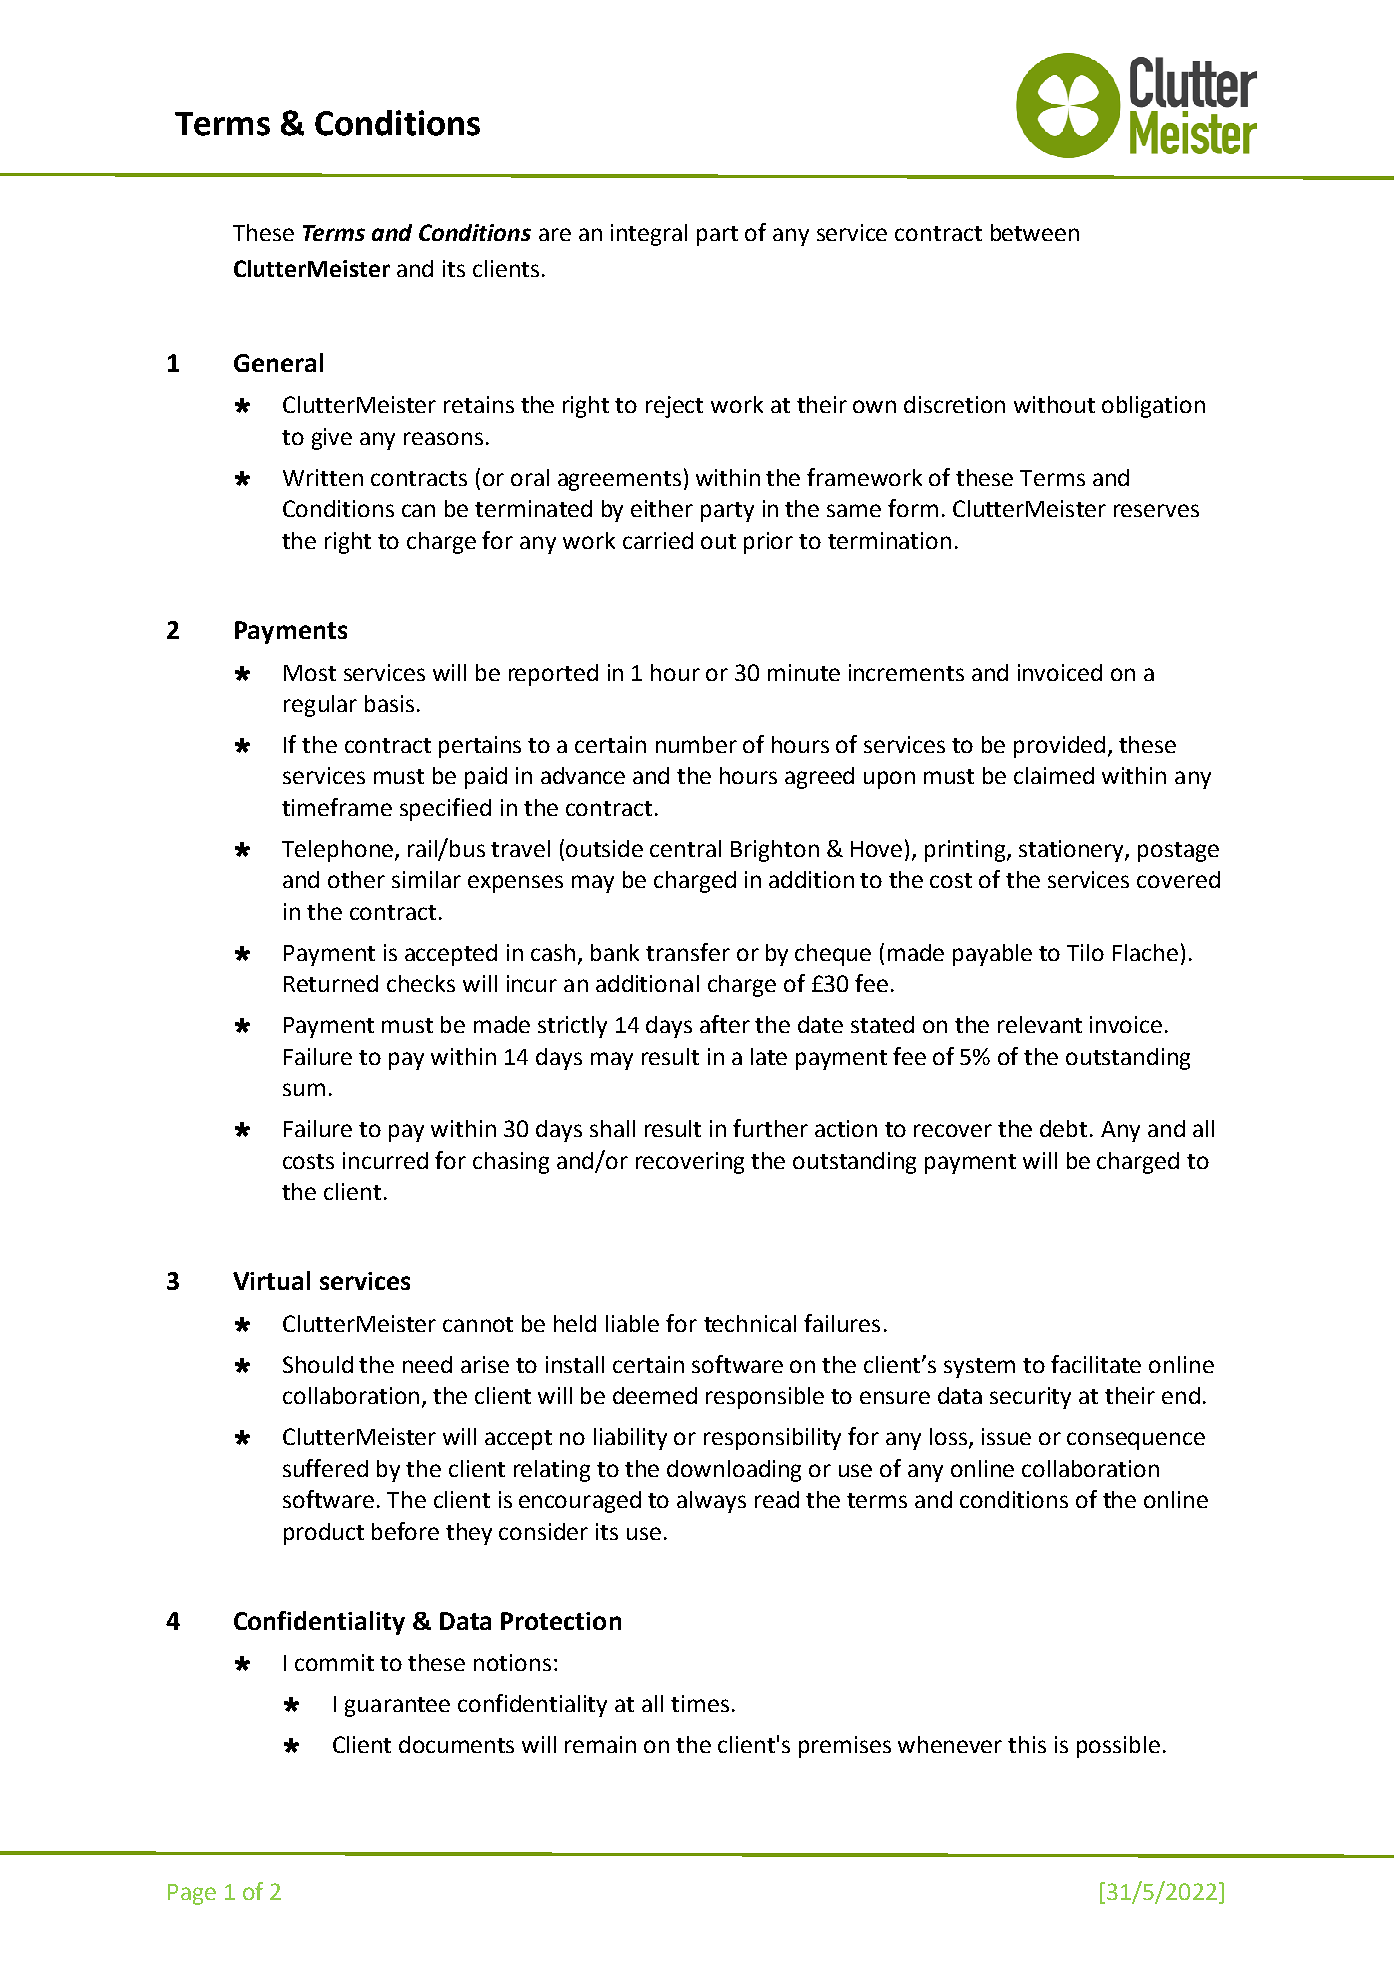 The height and width of the screenshot is (1976, 1397). I want to click on remain, so click(600, 1744).
